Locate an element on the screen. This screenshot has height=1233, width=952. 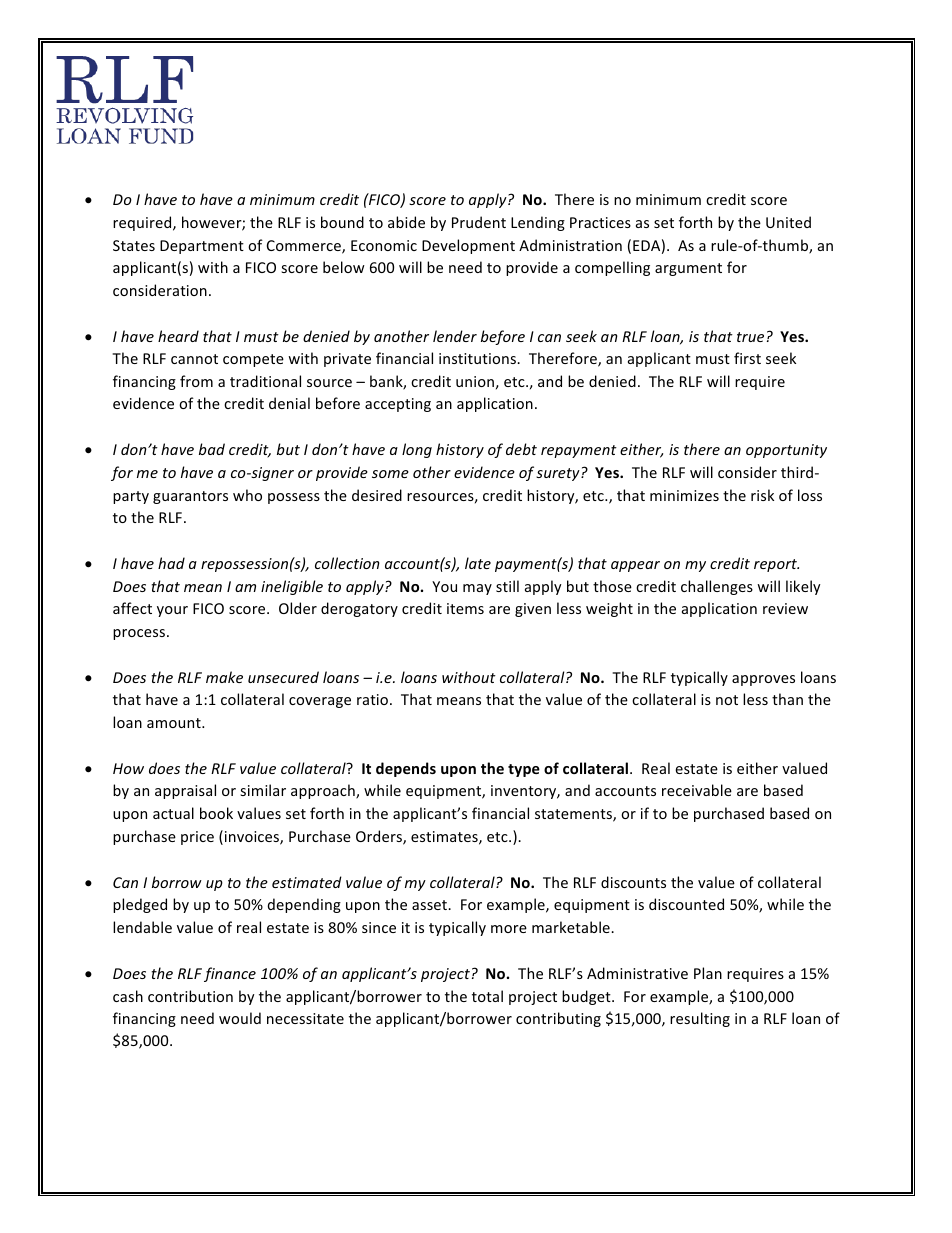
who is located at coordinates (247, 495).
